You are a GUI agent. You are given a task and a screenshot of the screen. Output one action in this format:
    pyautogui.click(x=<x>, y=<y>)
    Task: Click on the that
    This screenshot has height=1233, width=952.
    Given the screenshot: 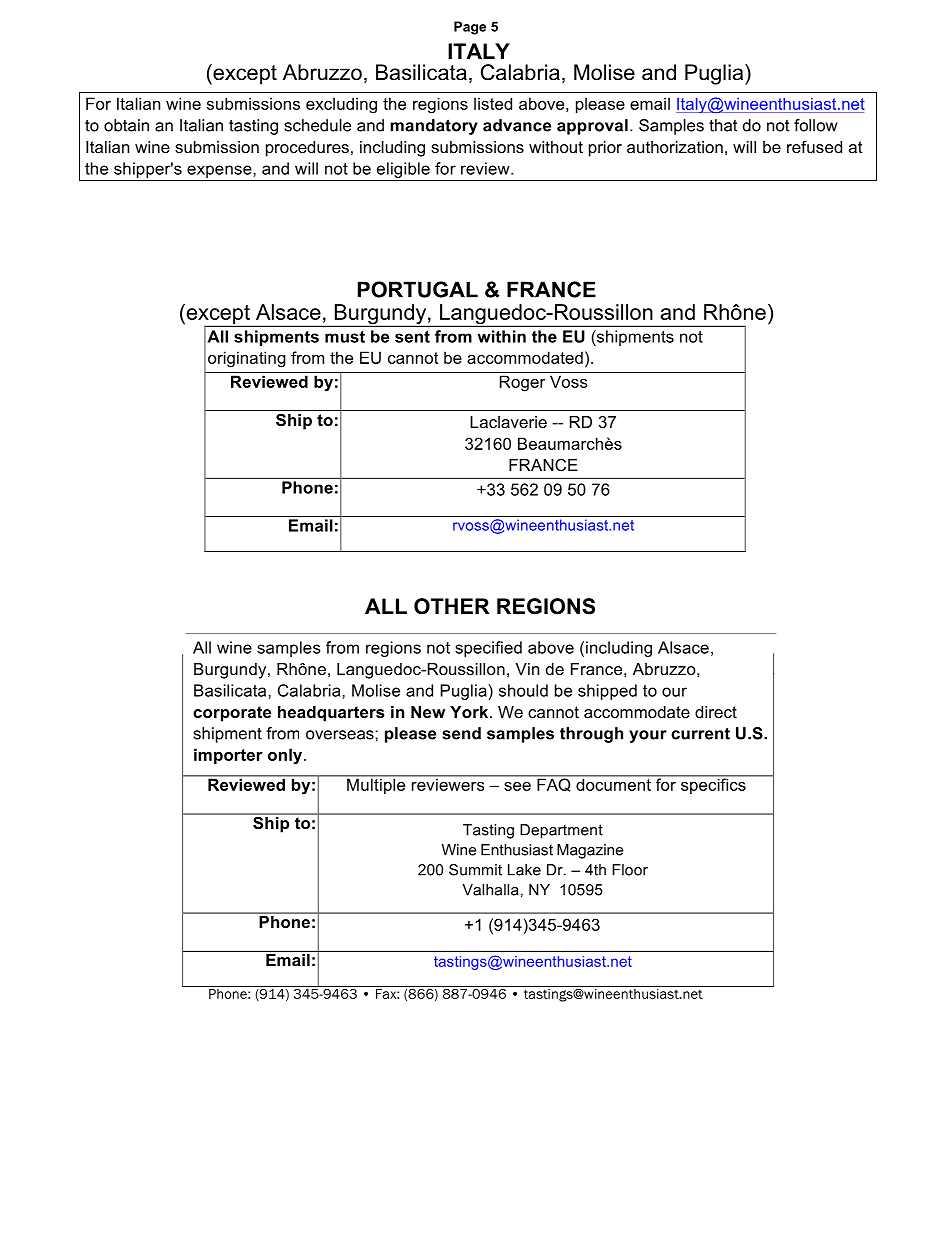 What is the action you would take?
    pyautogui.click(x=723, y=125)
